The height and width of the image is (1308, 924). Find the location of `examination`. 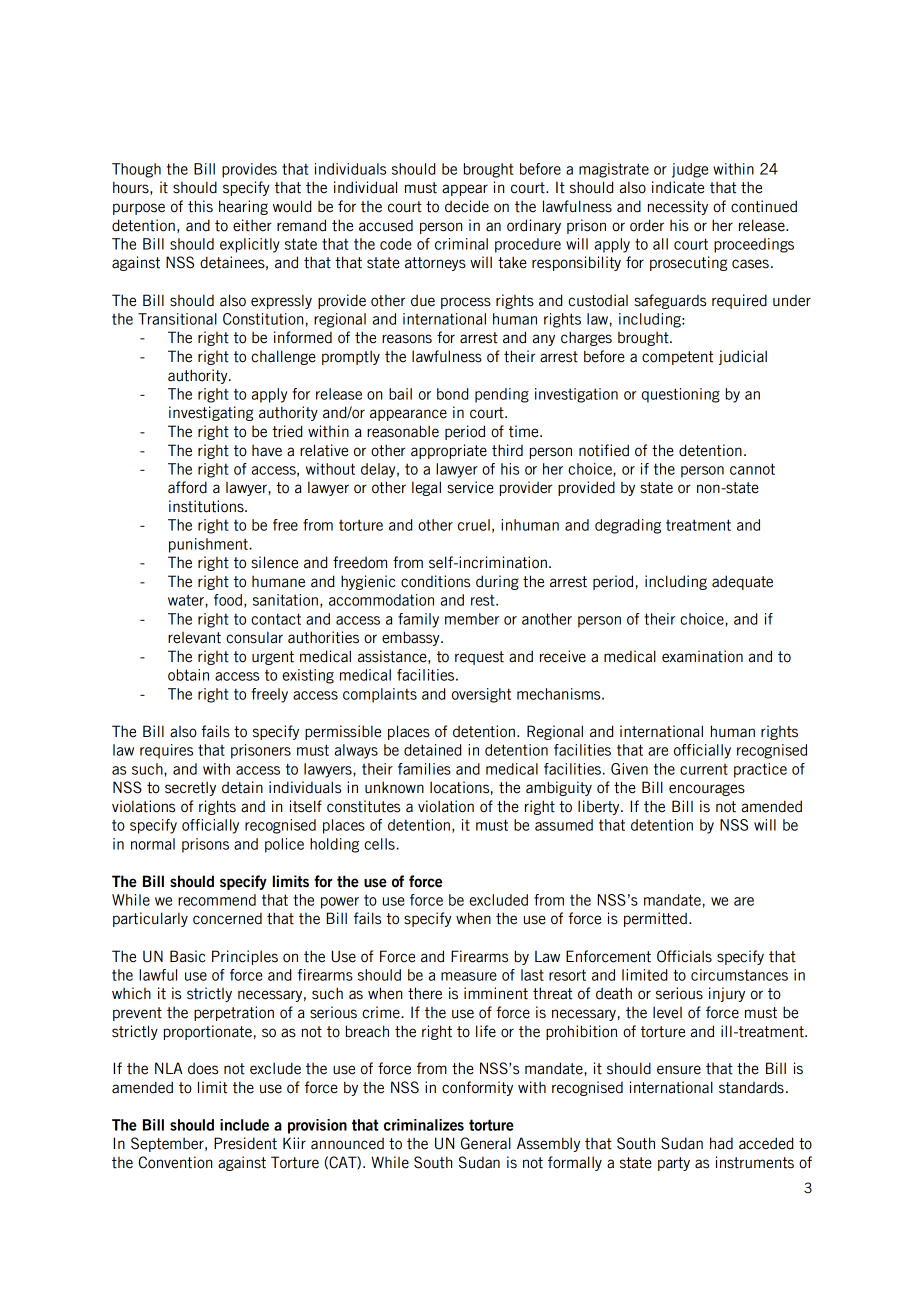

examination is located at coordinates (702, 656).
